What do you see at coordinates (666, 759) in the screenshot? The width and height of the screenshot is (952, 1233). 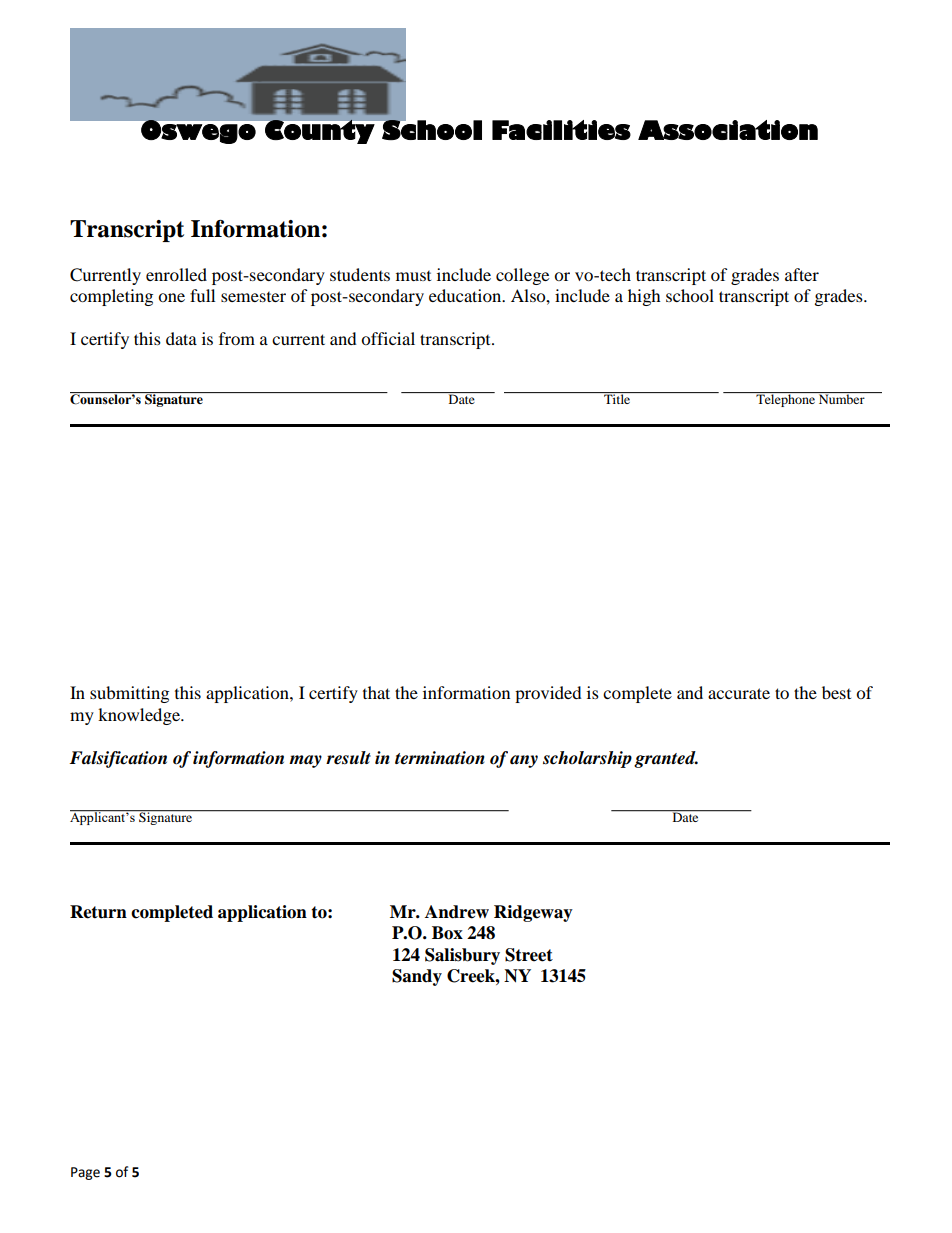 I see `granted` at bounding box center [666, 759].
